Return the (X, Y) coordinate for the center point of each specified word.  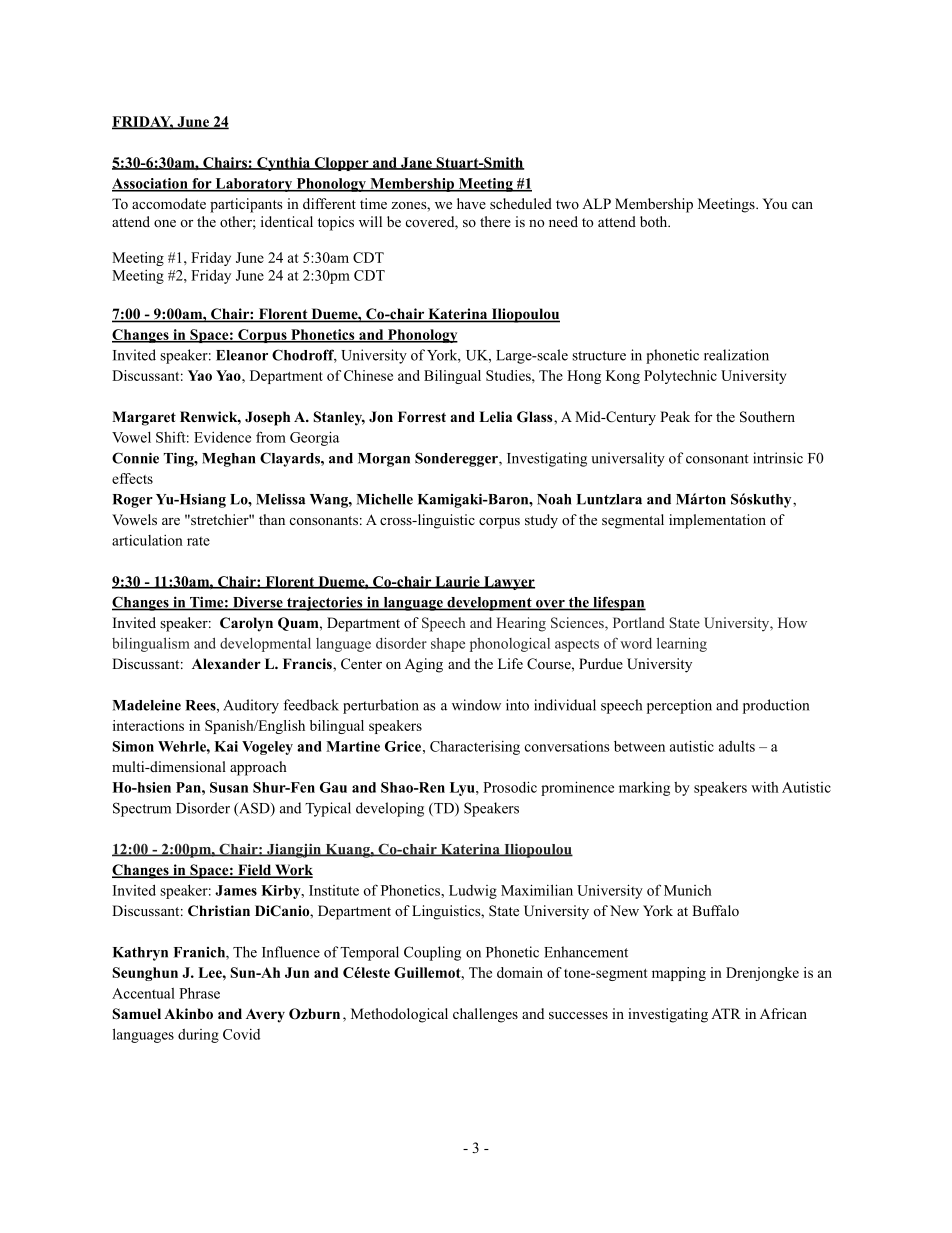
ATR (726, 1013)
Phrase (199, 993)
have (471, 203)
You (775, 203)
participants (246, 205)
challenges (485, 1015)
